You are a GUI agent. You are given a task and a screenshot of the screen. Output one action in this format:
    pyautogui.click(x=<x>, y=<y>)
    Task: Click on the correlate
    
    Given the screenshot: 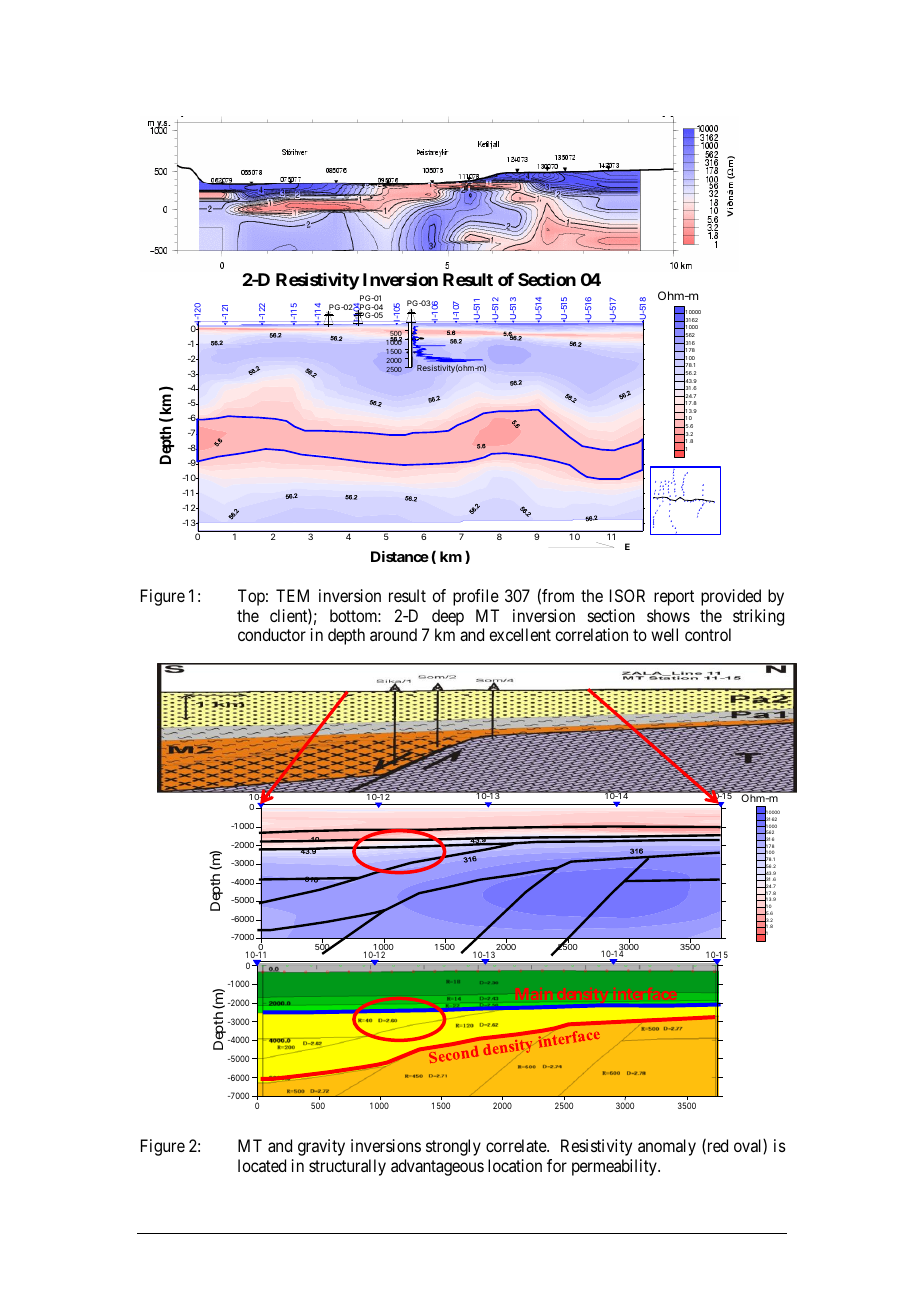 What is the action you would take?
    pyautogui.click(x=517, y=1145)
